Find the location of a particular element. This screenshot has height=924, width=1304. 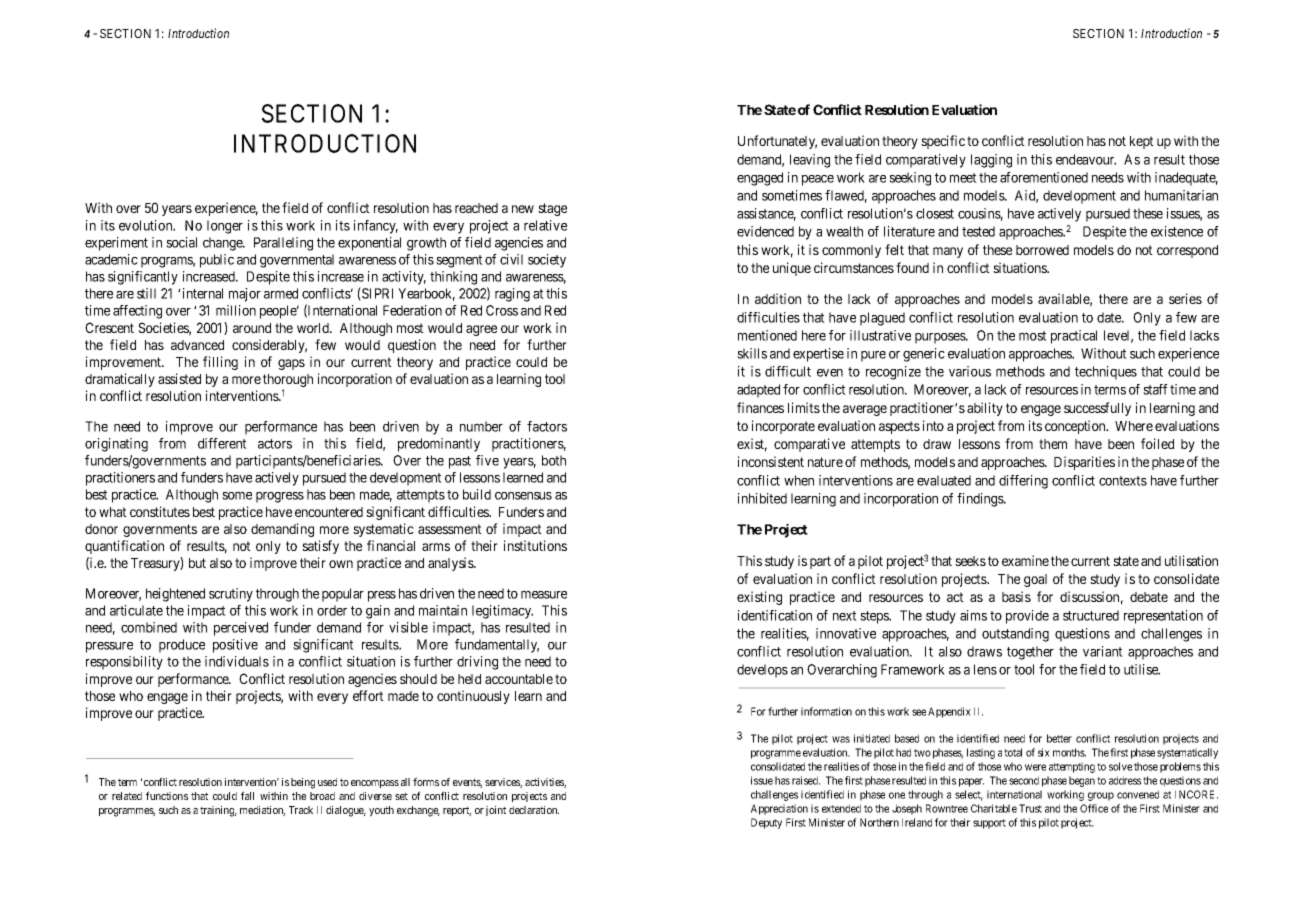

both is located at coordinates (554, 460).
